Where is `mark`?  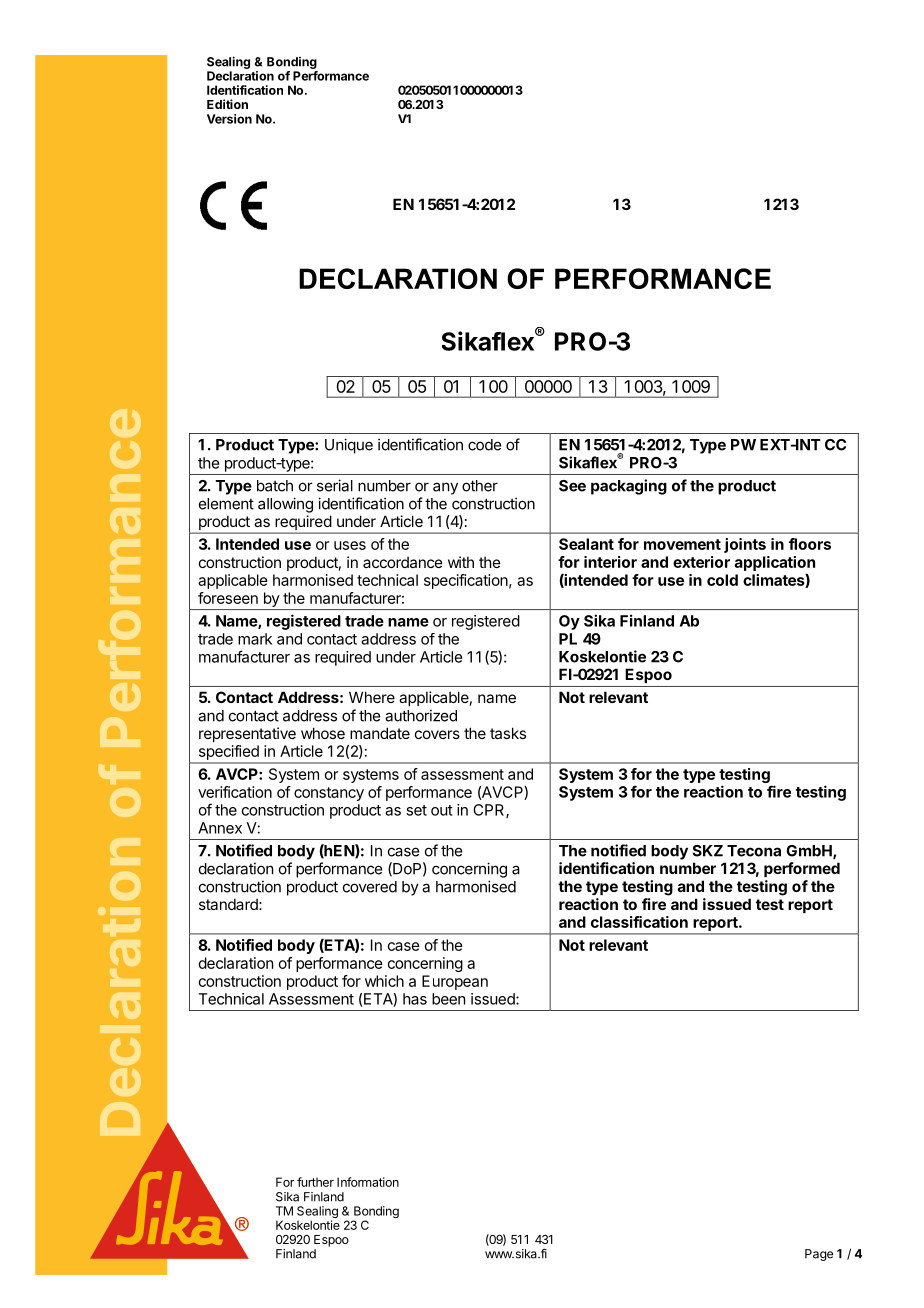
mark is located at coordinates (255, 639).
